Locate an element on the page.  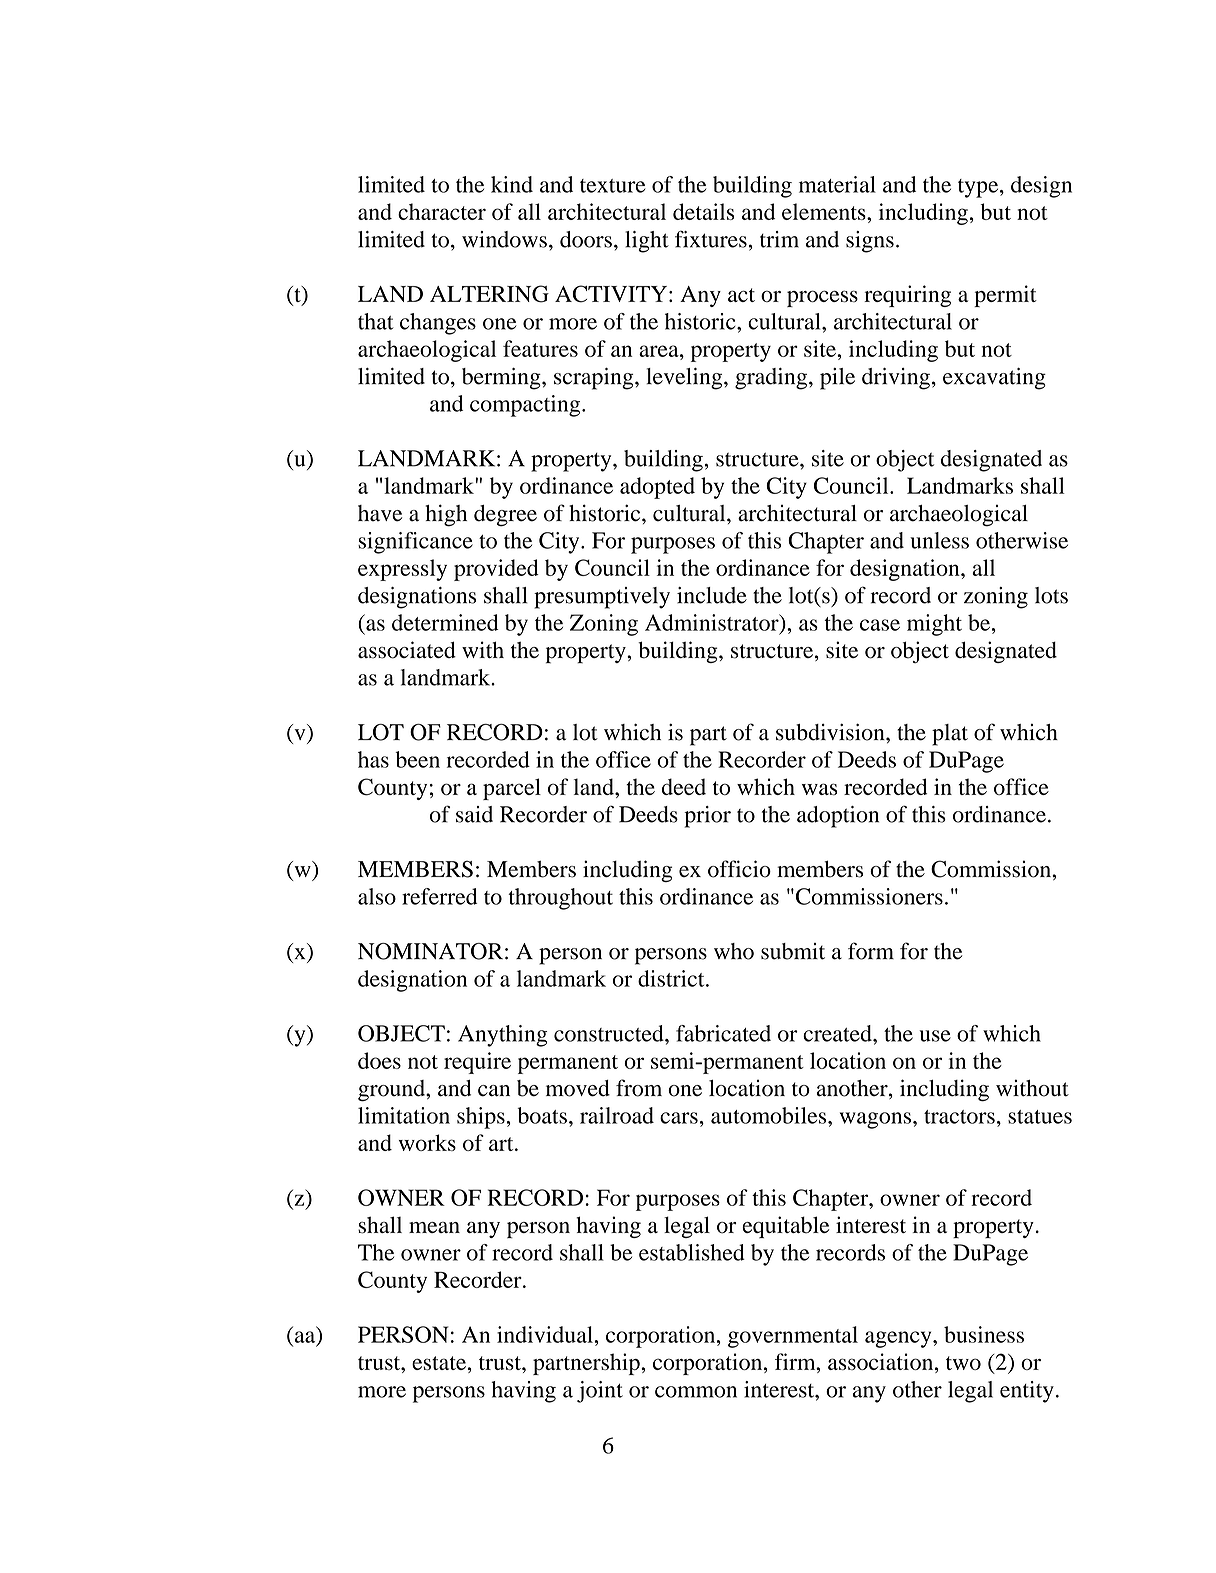
plat is located at coordinates (950, 735).
